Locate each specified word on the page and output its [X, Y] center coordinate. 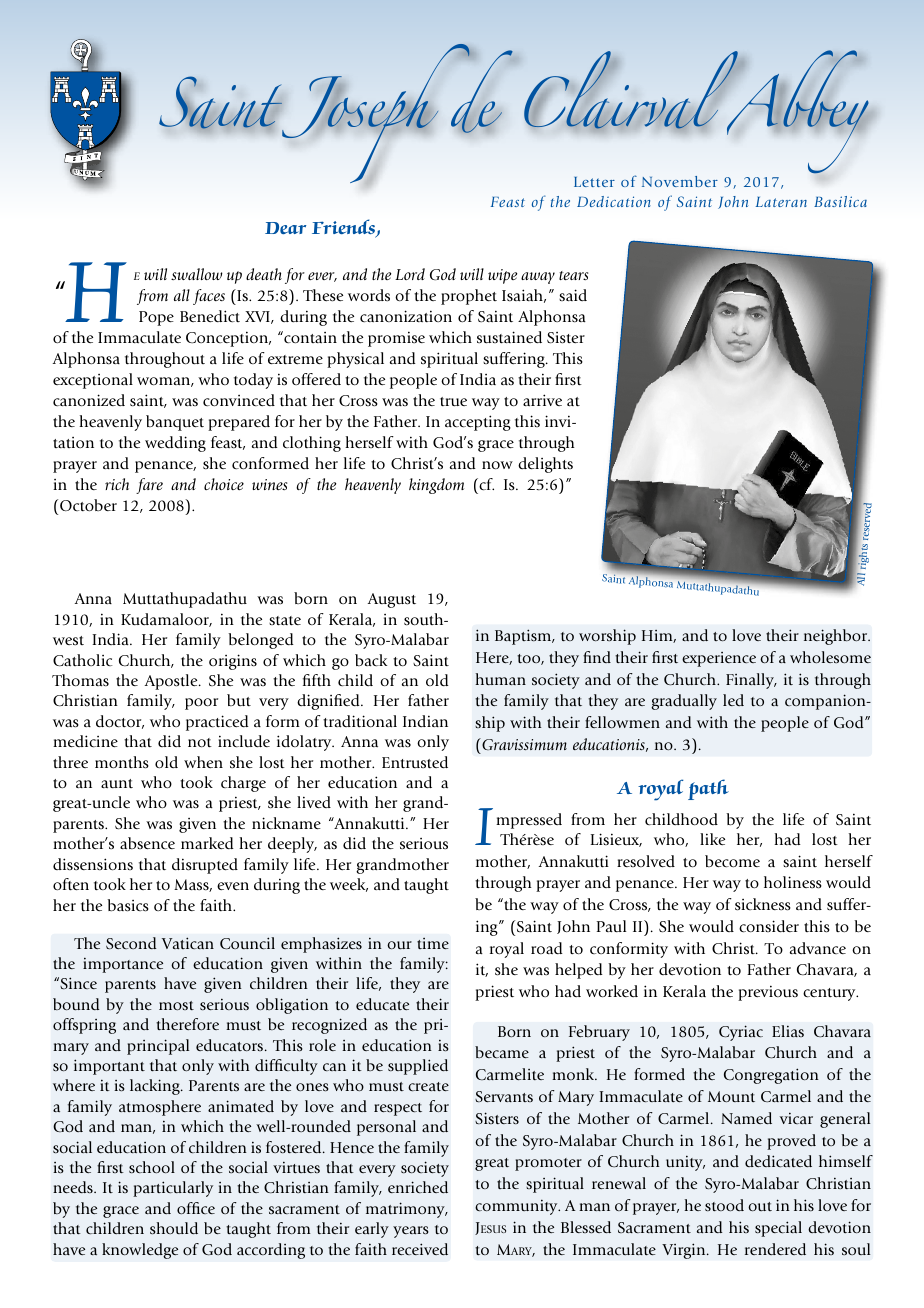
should [174, 1228]
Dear [285, 228]
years [411, 1232]
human [500, 679]
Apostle [172, 682]
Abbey [797, 111]
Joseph [377, 113]
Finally [751, 681]
